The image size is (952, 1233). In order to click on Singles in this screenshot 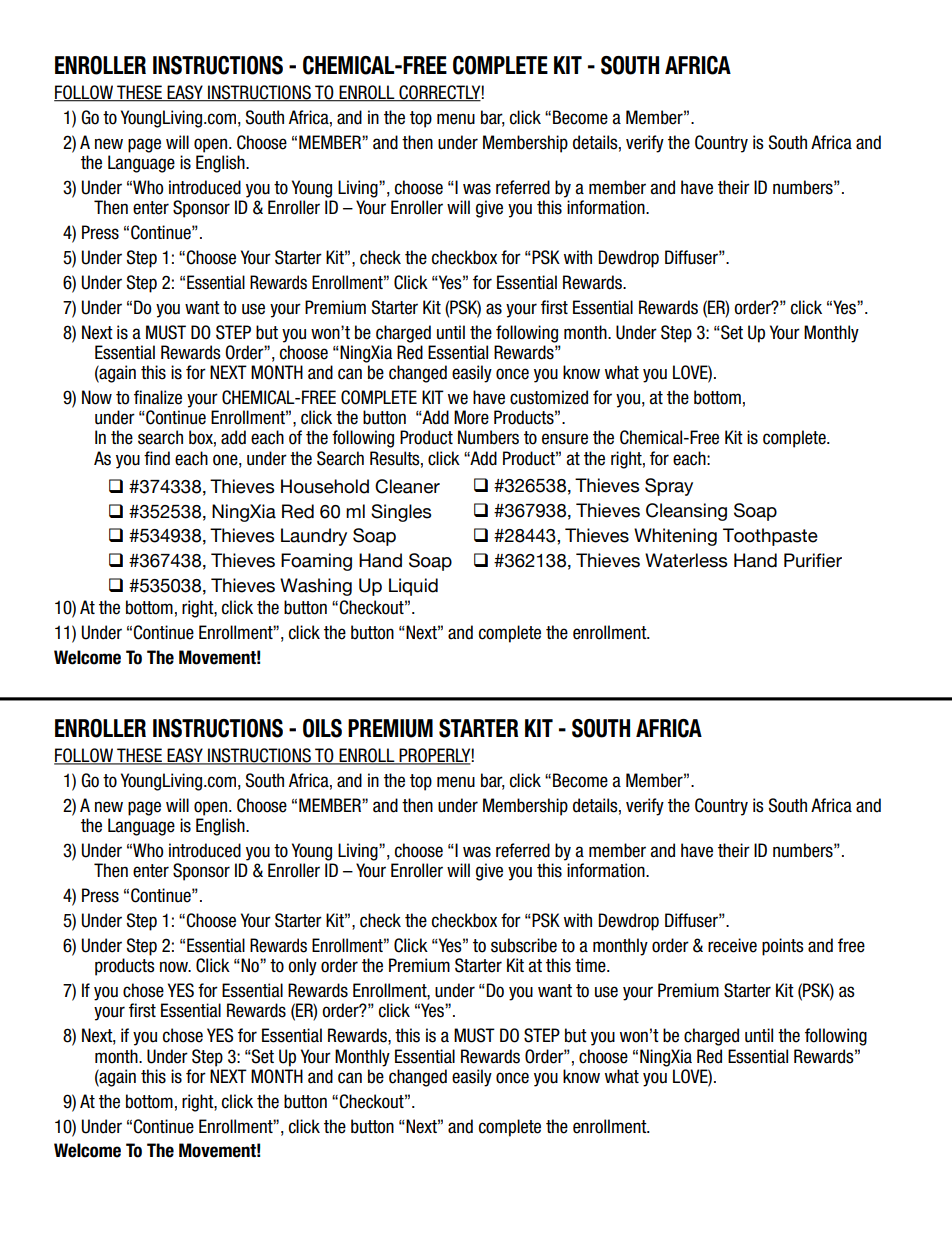, I will do `click(401, 513)`.
